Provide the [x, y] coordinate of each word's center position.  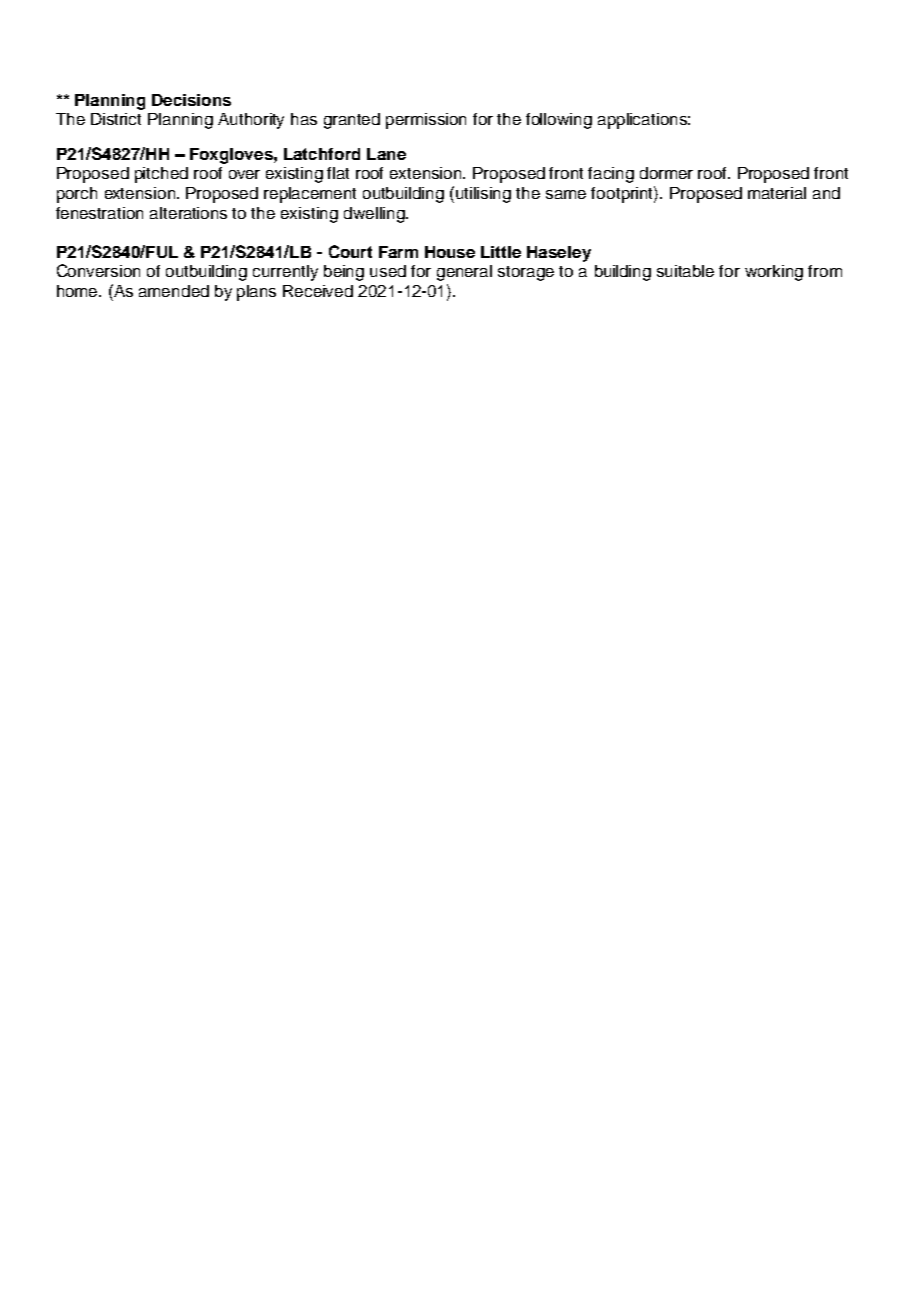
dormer [666, 173]
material [777, 193]
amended [174, 291]
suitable [685, 271]
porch [77, 195]
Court [350, 251]
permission [426, 121]
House [450, 252]
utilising [483, 195]
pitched [161, 175]
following [559, 121]
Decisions [191, 100]
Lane [386, 154]
